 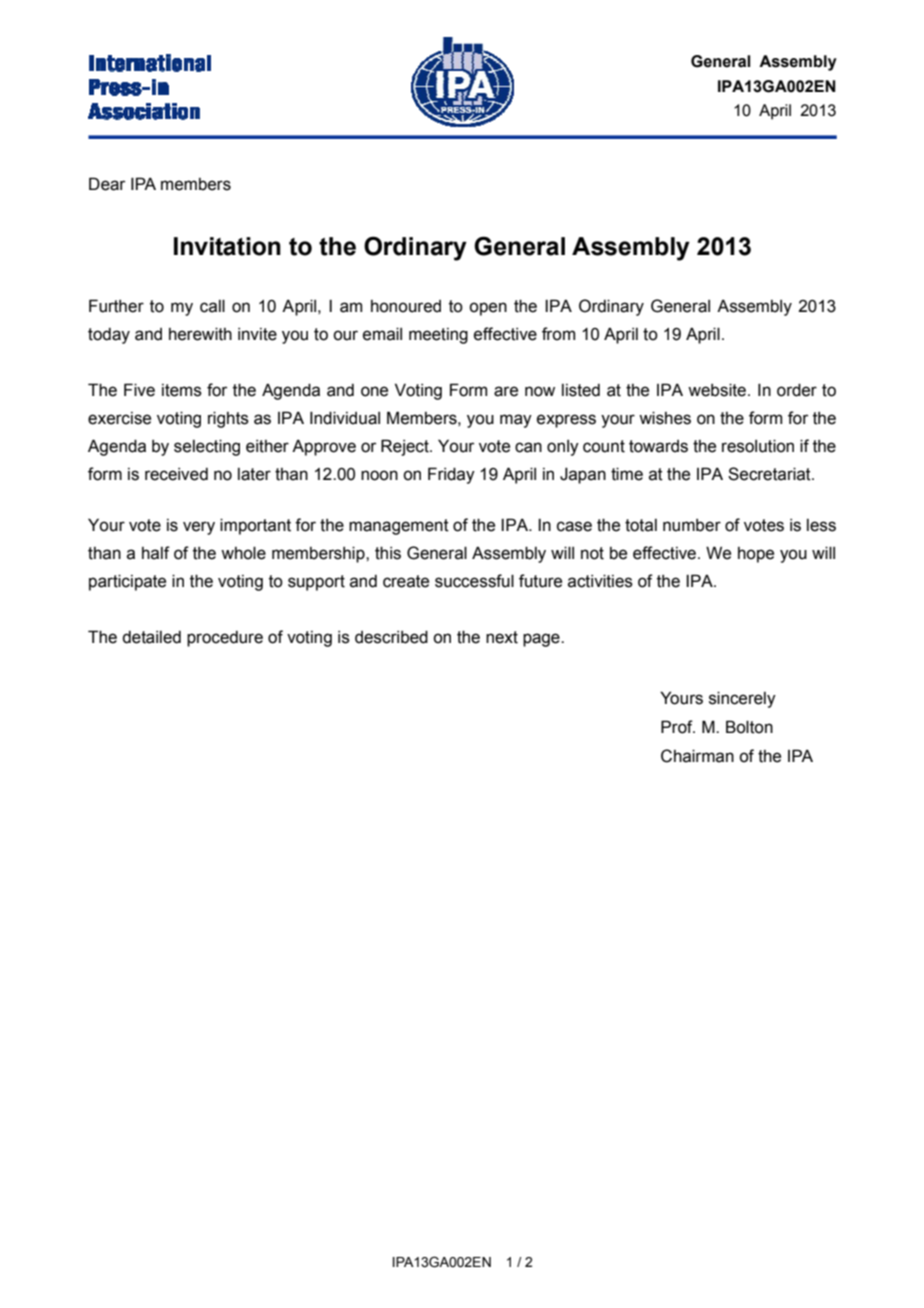 What do you see at coordinates (182, 390) in the screenshot?
I see `items` at bounding box center [182, 390].
